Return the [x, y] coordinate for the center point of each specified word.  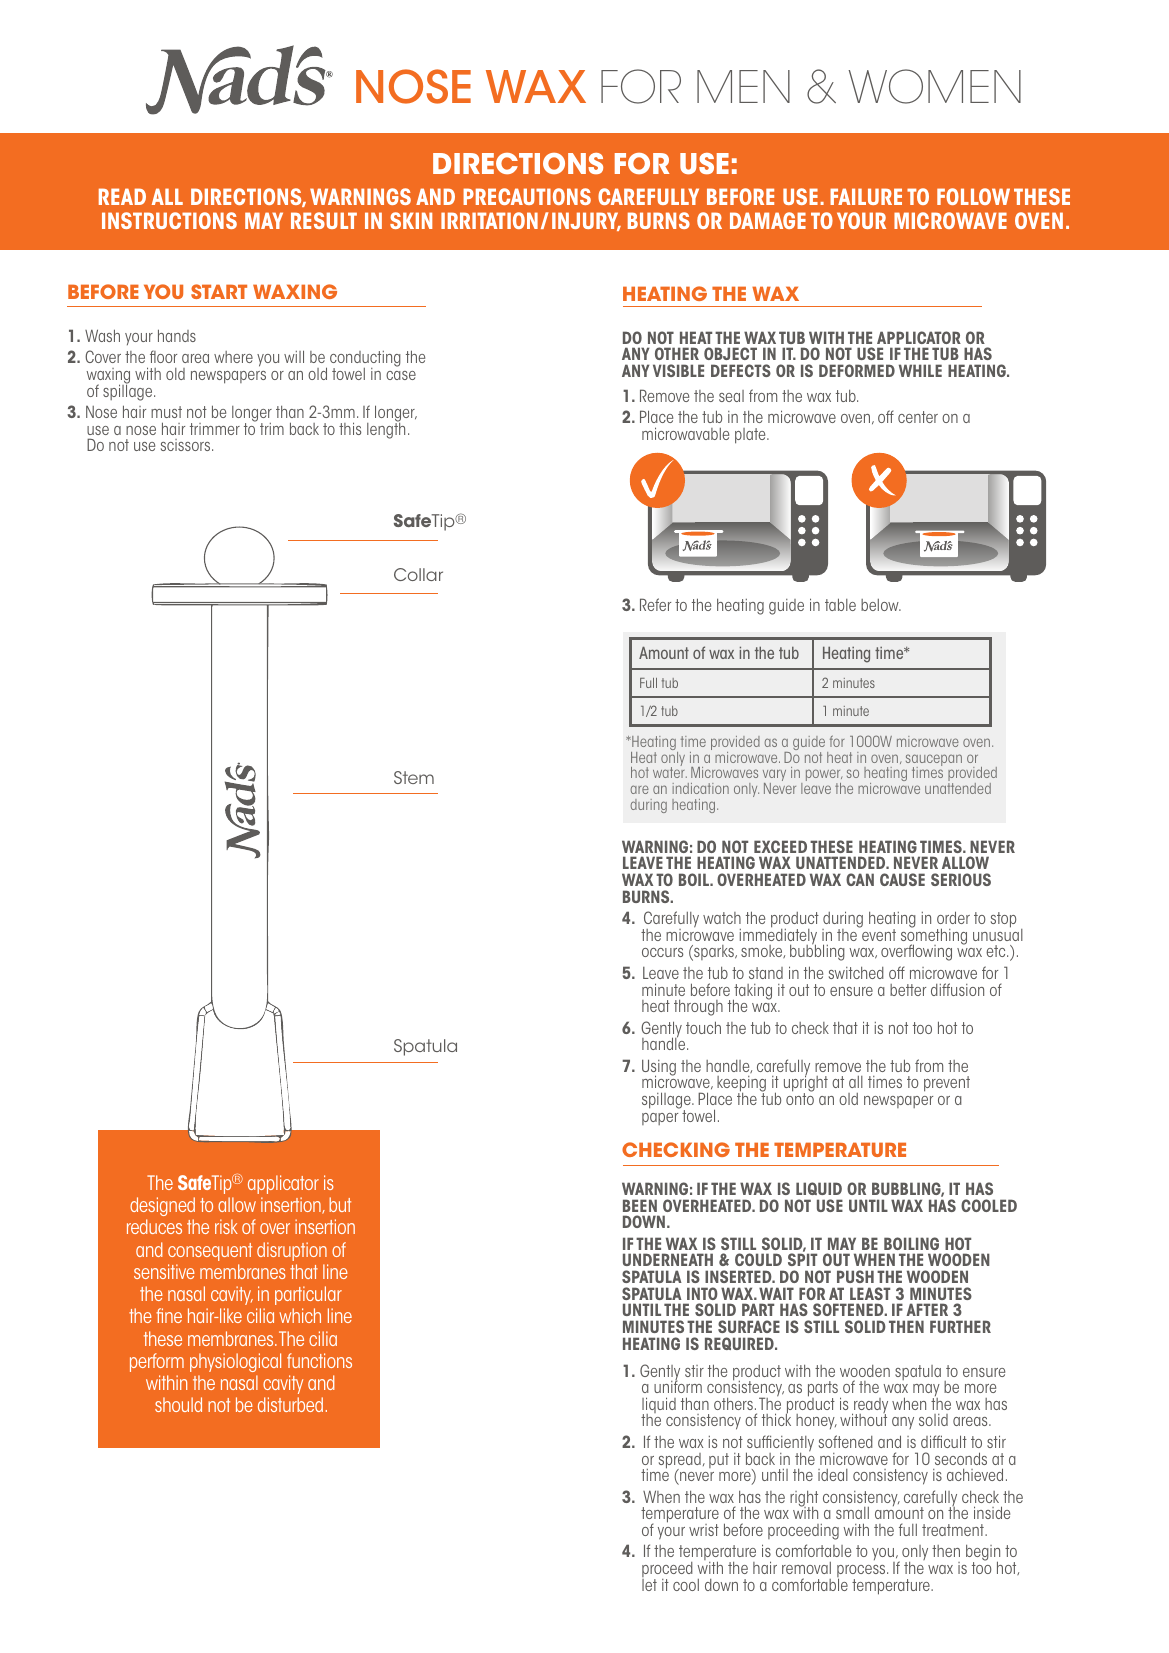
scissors [187, 445]
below [881, 605]
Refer [655, 604]
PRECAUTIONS [527, 196]
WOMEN [934, 86]
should [178, 1404]
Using [659, 1068]
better [908, 990]
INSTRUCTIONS [169, 220]
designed [162, 1206]
